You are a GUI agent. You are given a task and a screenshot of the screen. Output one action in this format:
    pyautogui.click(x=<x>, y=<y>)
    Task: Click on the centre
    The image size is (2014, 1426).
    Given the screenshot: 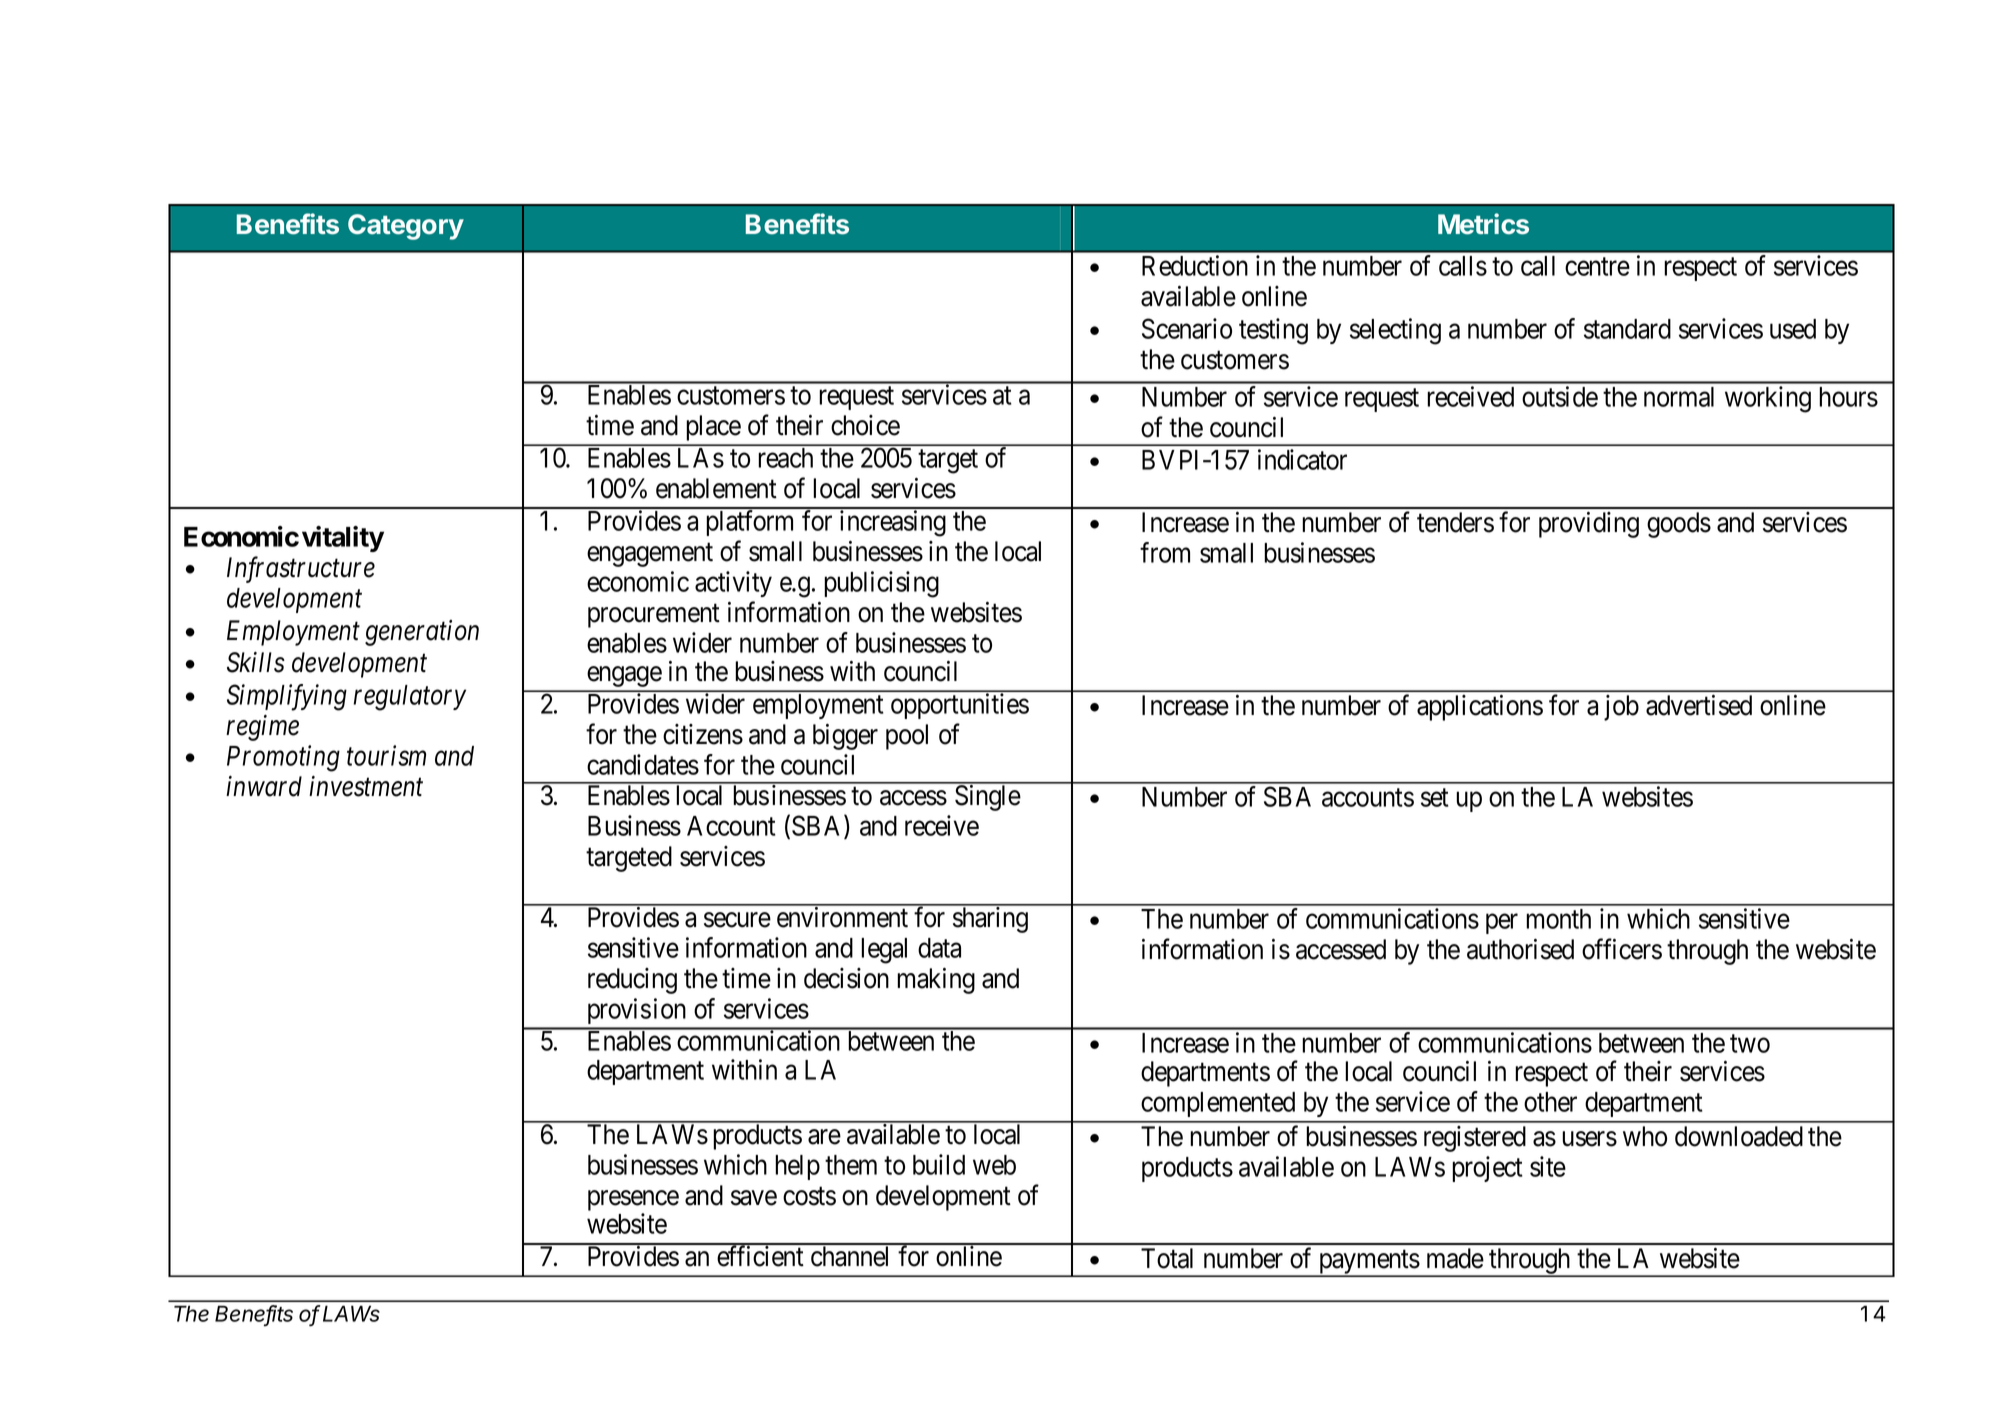 What is the action you would take?
    pyautogui.click(x=1597, y=267)
